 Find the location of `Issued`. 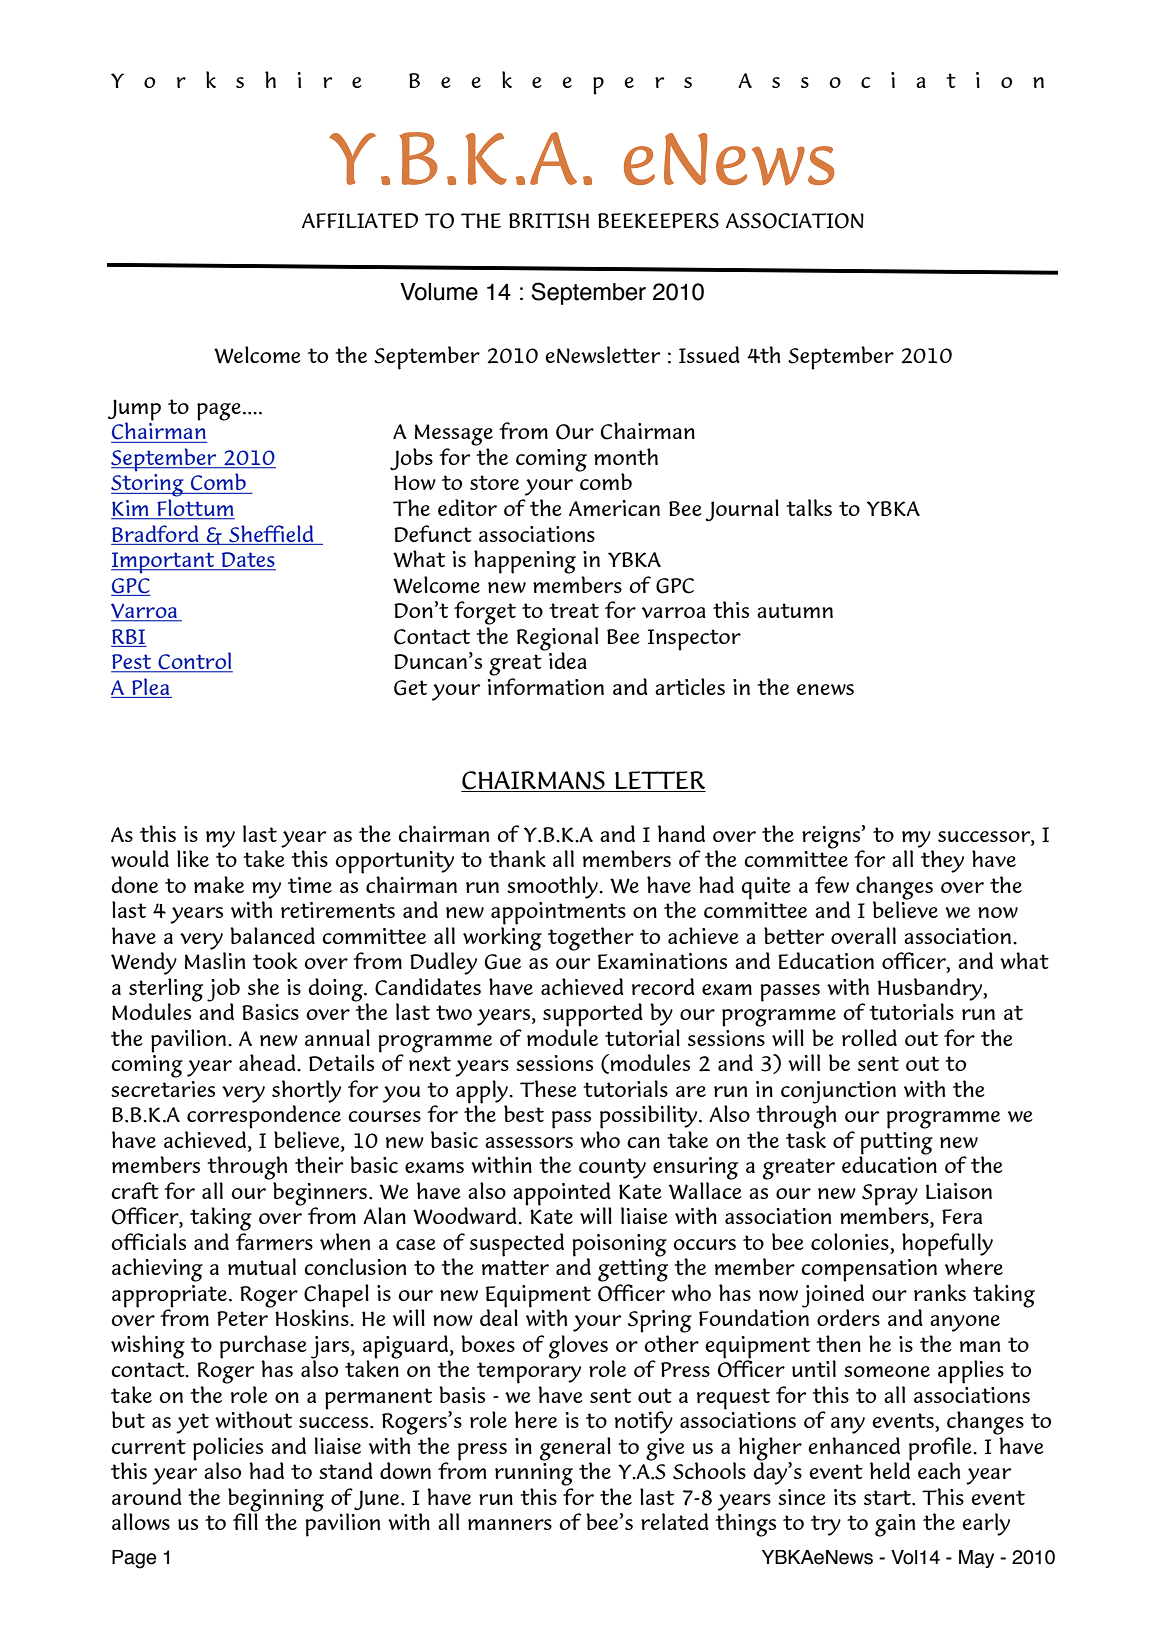

Issued is located at coordinates (709, 354).
